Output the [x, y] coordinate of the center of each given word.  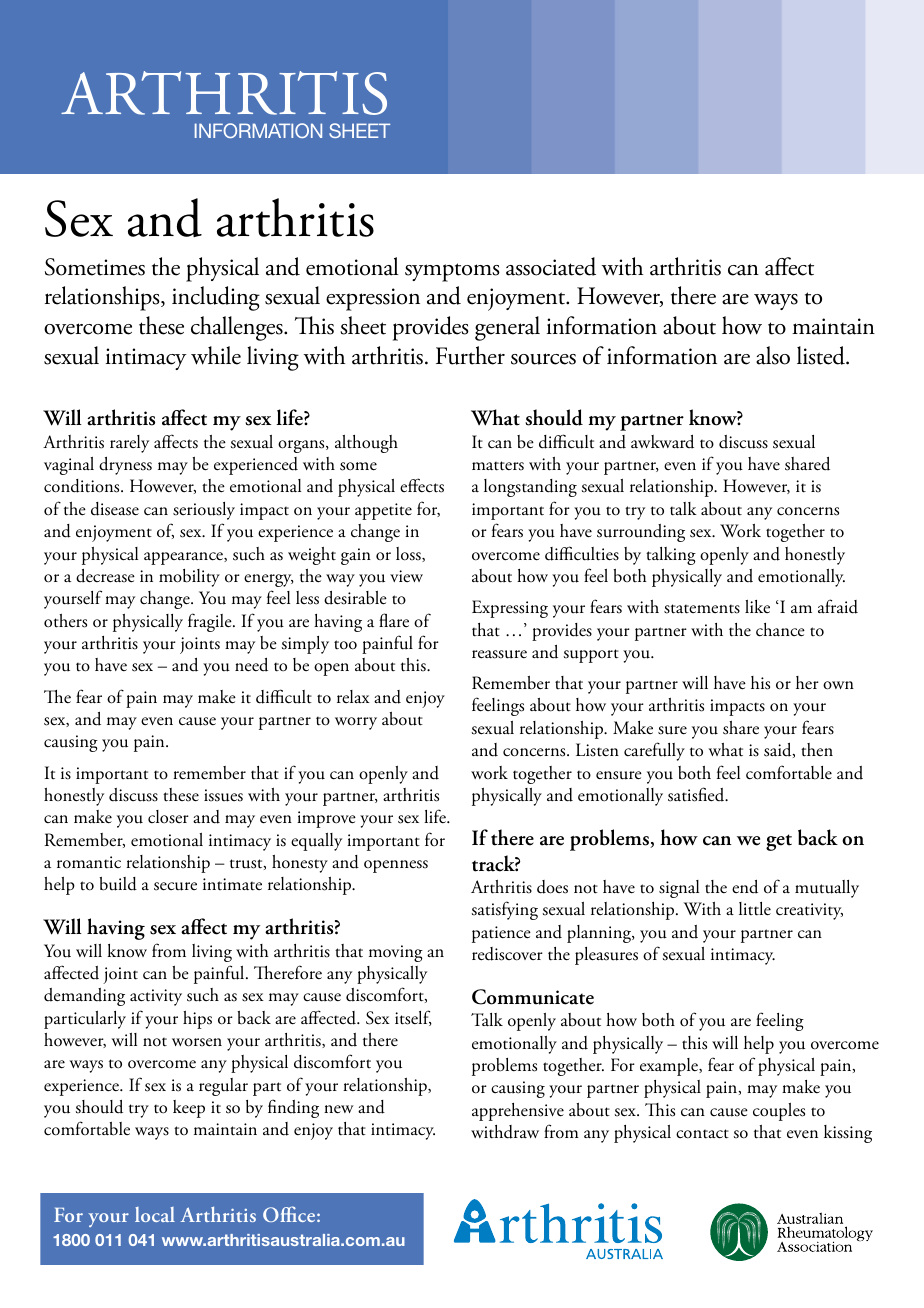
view [406, 576]
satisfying [505, 910]
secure [175, 886]
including [216, 298]
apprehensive [518, 1112]
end [745, 887]
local [155, 1214]
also [773, 355]
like [757, 606]
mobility [189, 578]
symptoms [452, 272]
